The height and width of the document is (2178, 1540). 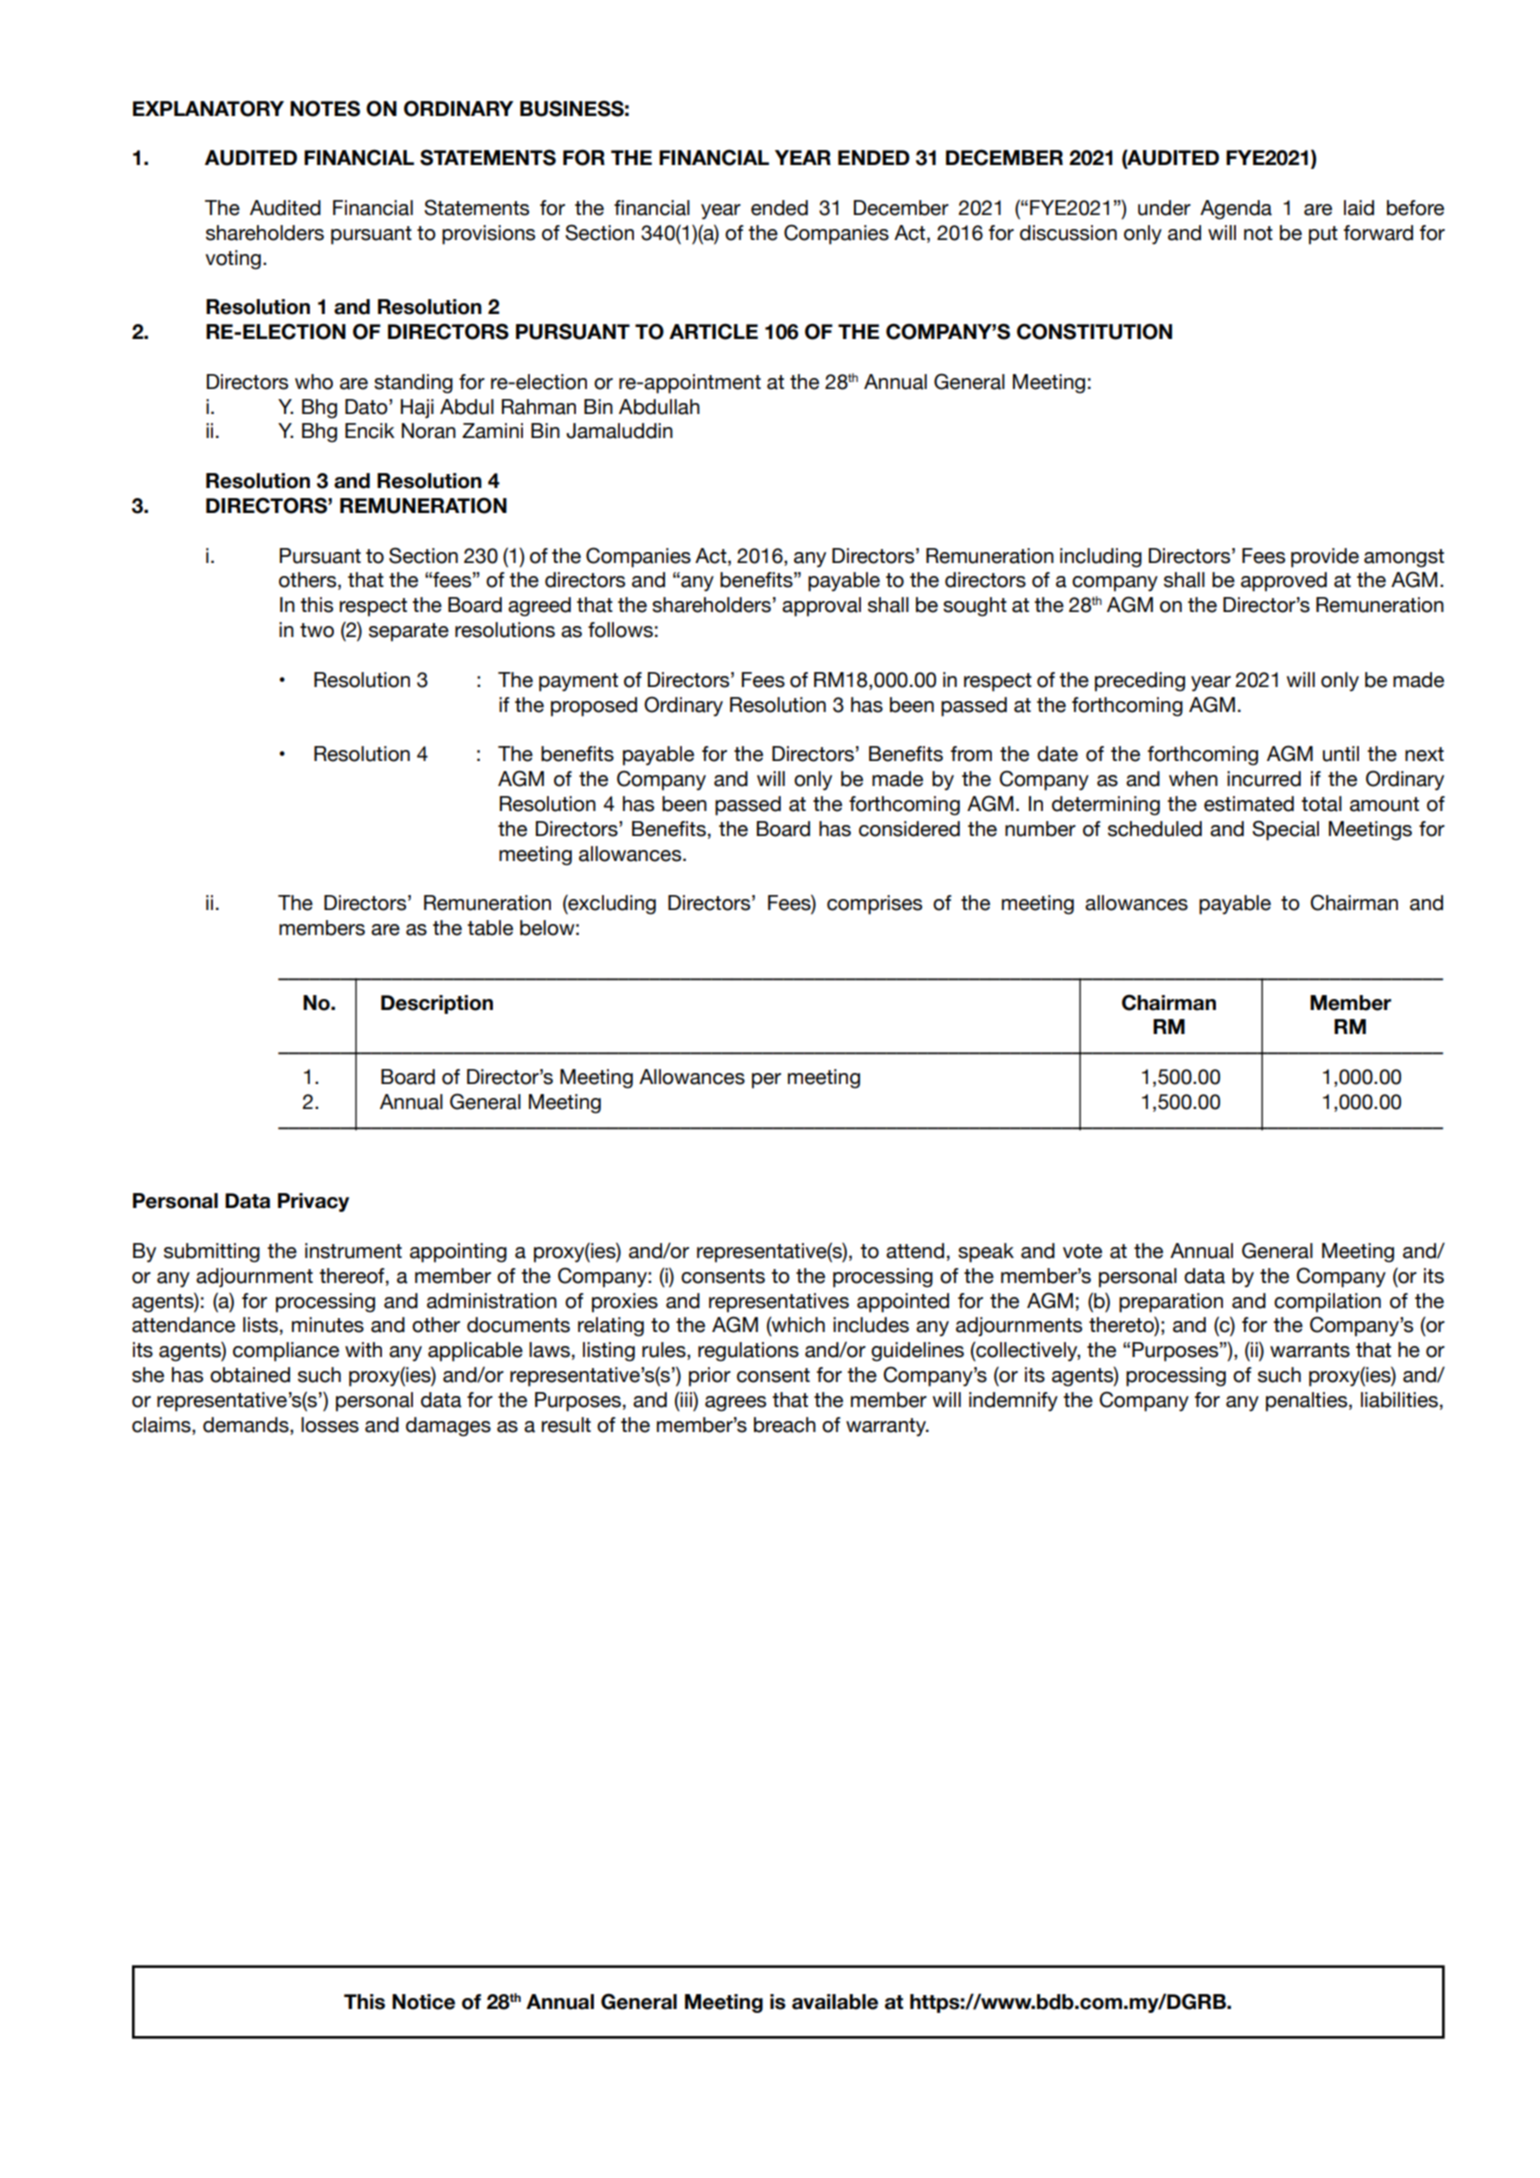 What do you see at coordinates (423, 2002) in the document?
I see `Notice` at bounding box center [423, 2002].
